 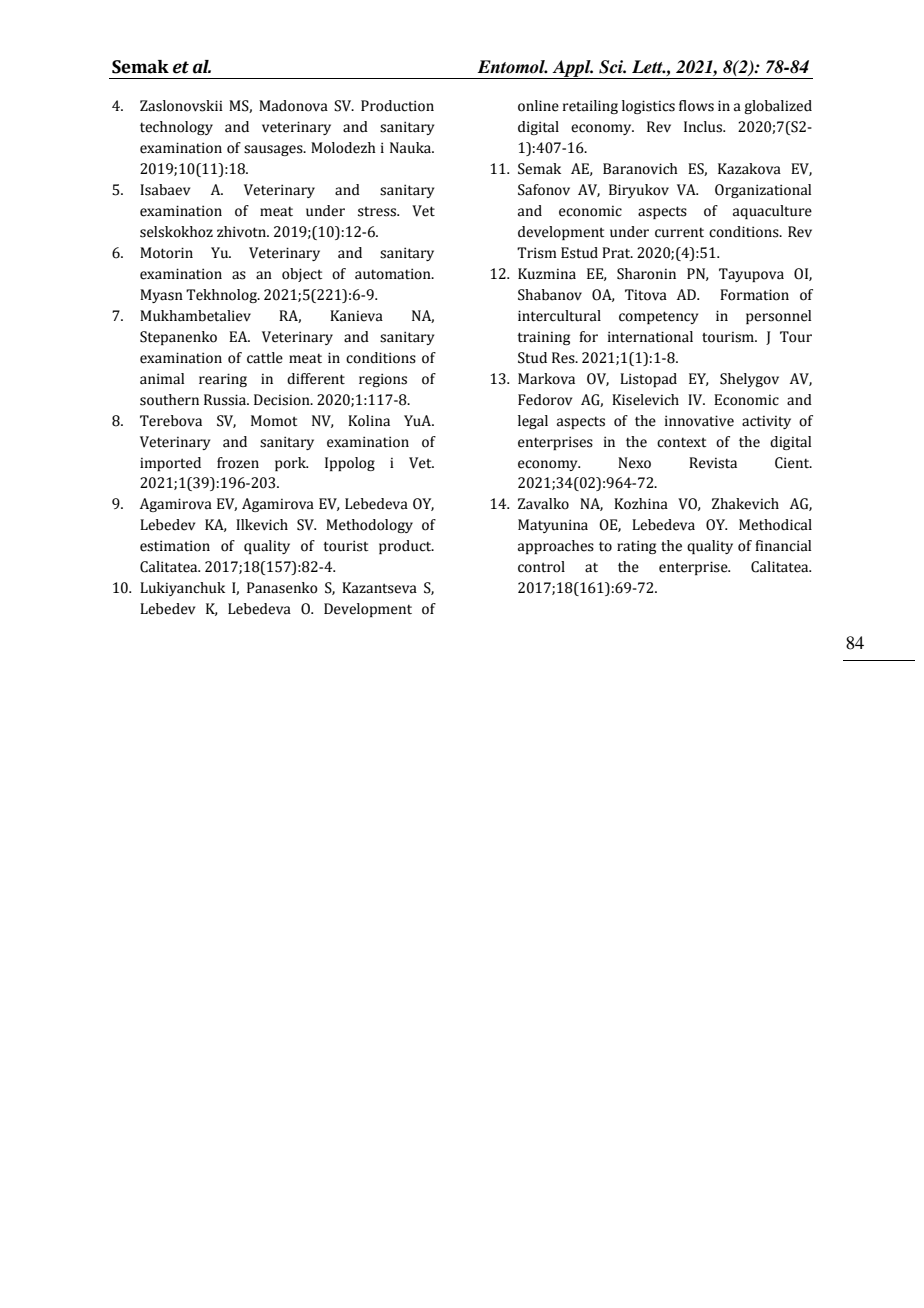 What do you see at coordinates (650, 337) in the page?
I see `international` at bounding box center [650, 337].
